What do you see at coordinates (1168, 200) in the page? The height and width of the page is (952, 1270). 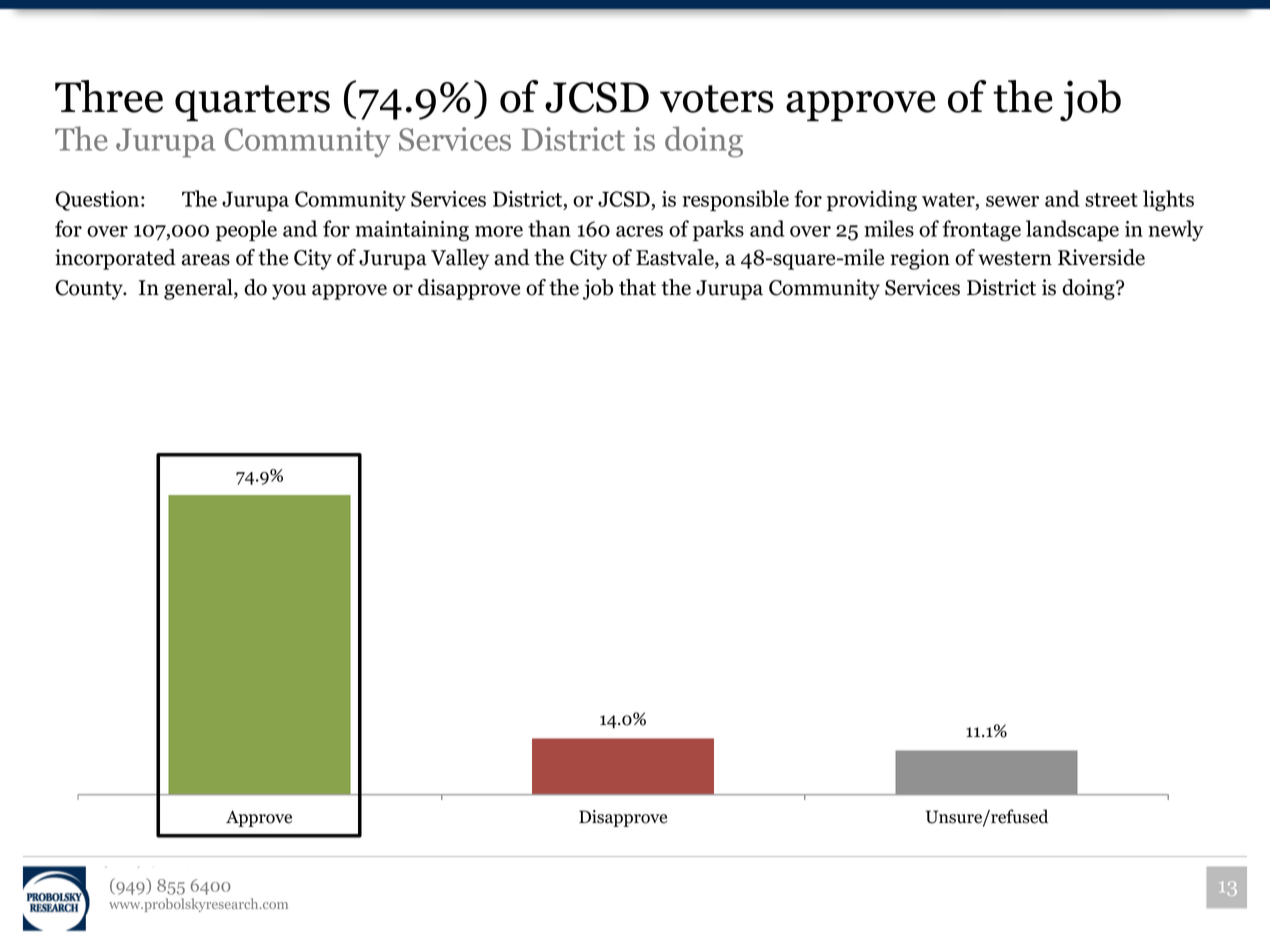 I see `lights` at bounding box center [1168, 200].
